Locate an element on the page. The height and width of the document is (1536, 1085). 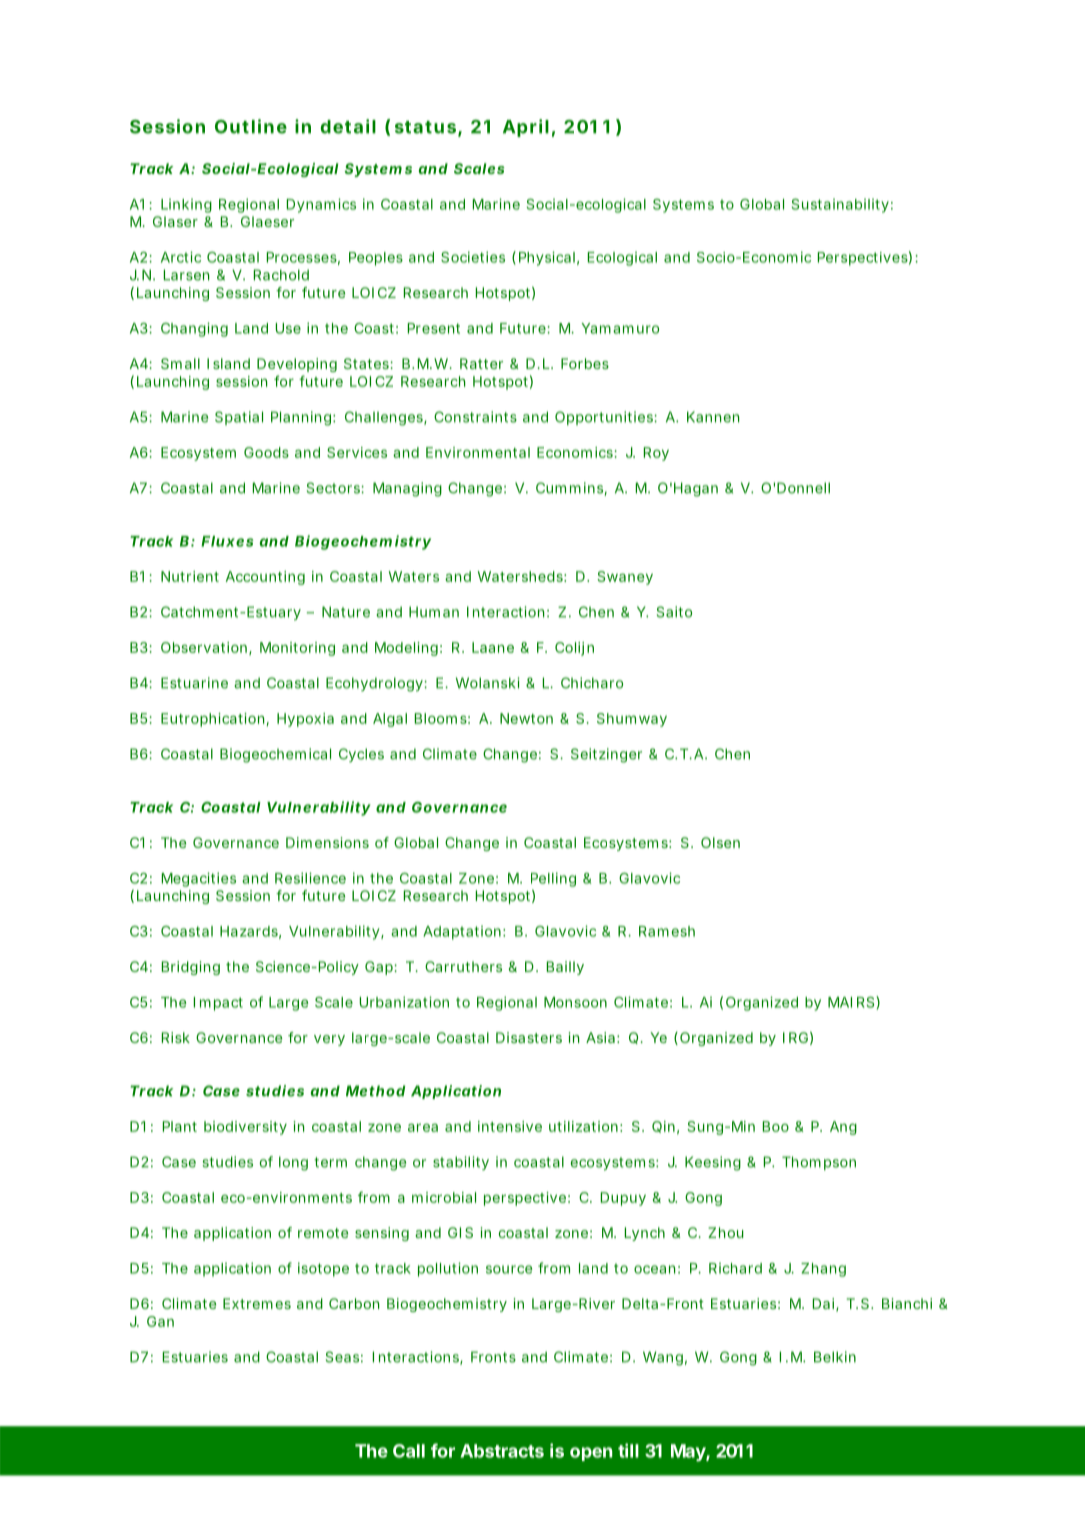
Newton is located at coordinates (526, 718).
